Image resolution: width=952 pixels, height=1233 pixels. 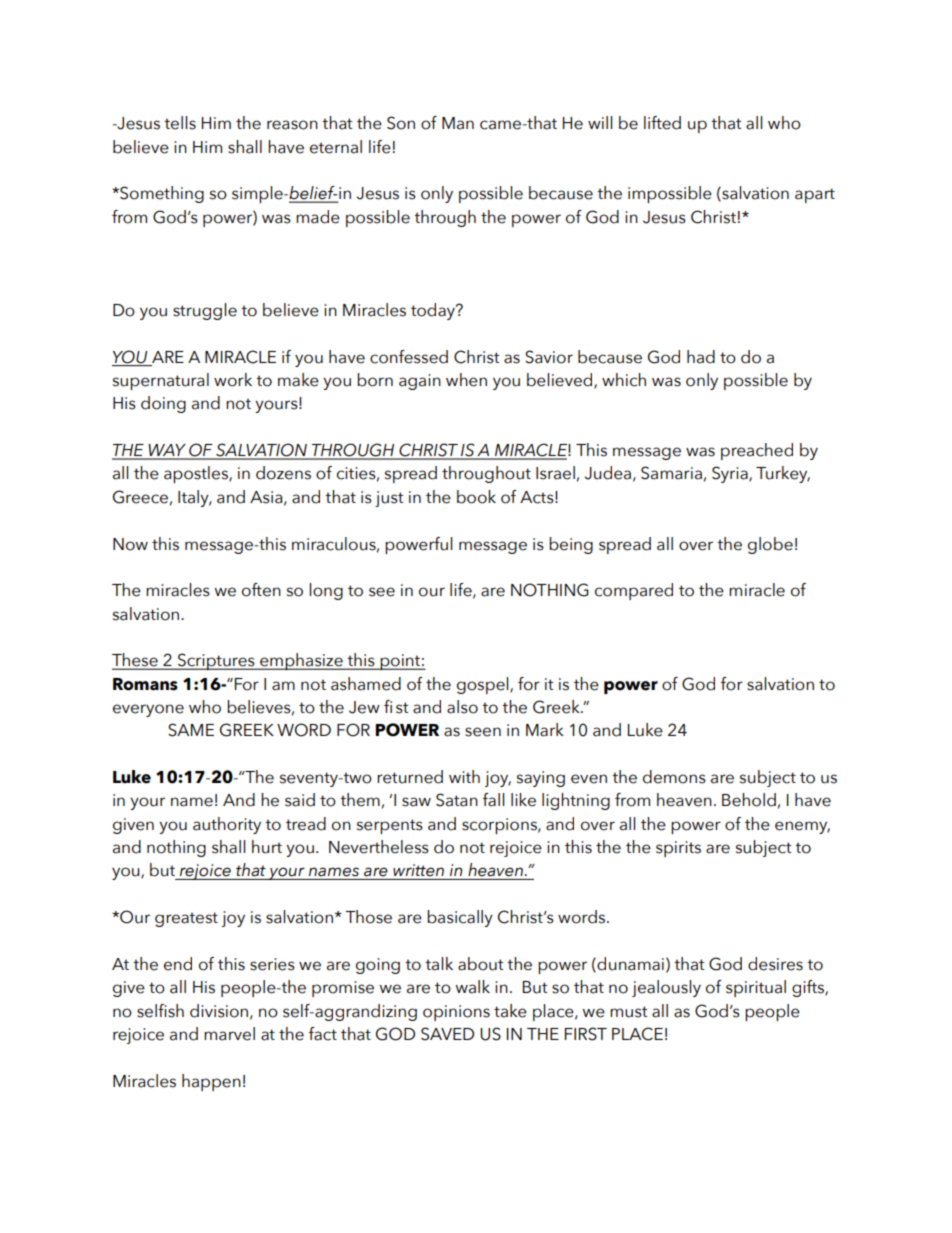 What do you see at coordinates (770, 545) in the screenshot?
I see `globe` at bounding box center [770, 545].
